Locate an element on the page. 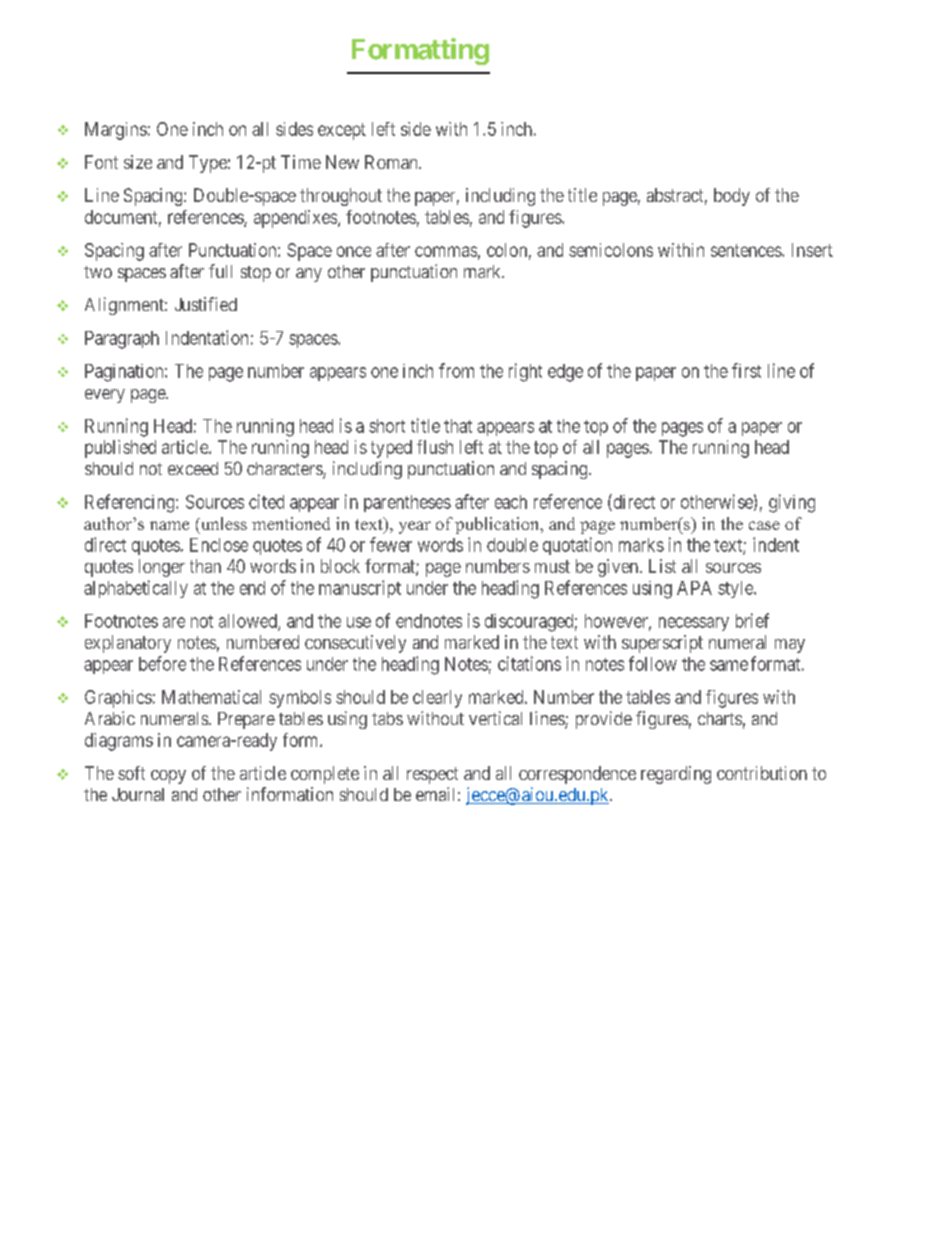 This document has width=952, height=1233. allowed is located at coordinates (249, 622).
